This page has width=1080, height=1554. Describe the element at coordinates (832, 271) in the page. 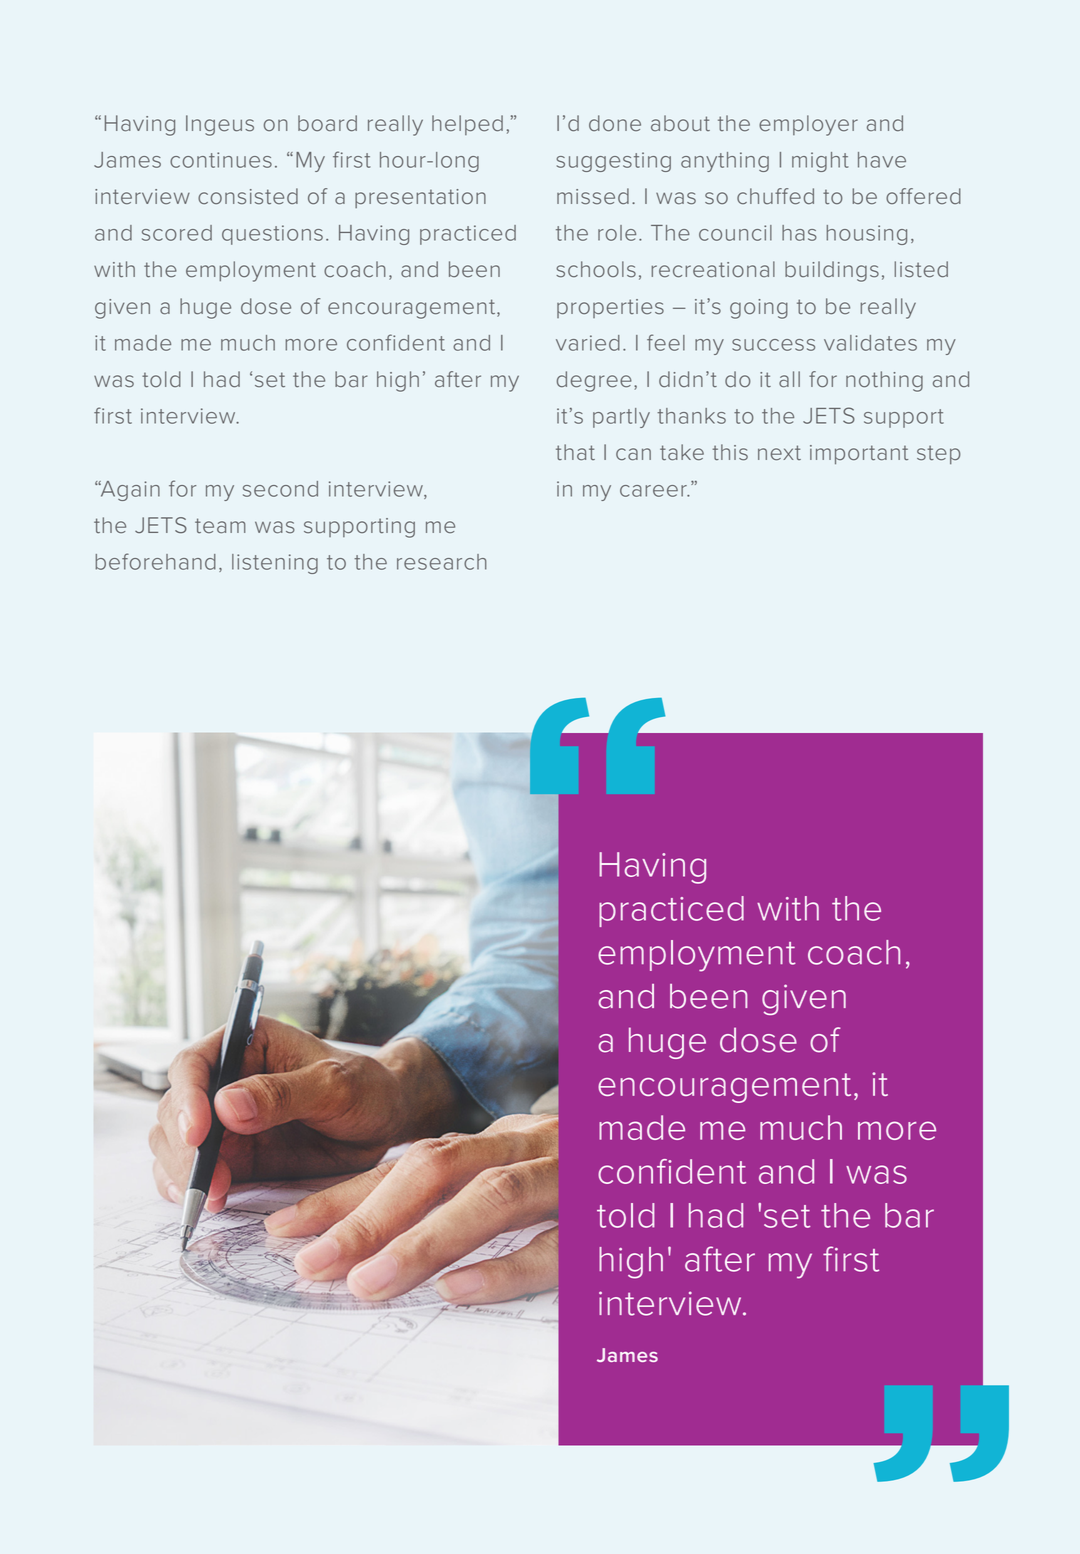

I see `buildings` at that location.
